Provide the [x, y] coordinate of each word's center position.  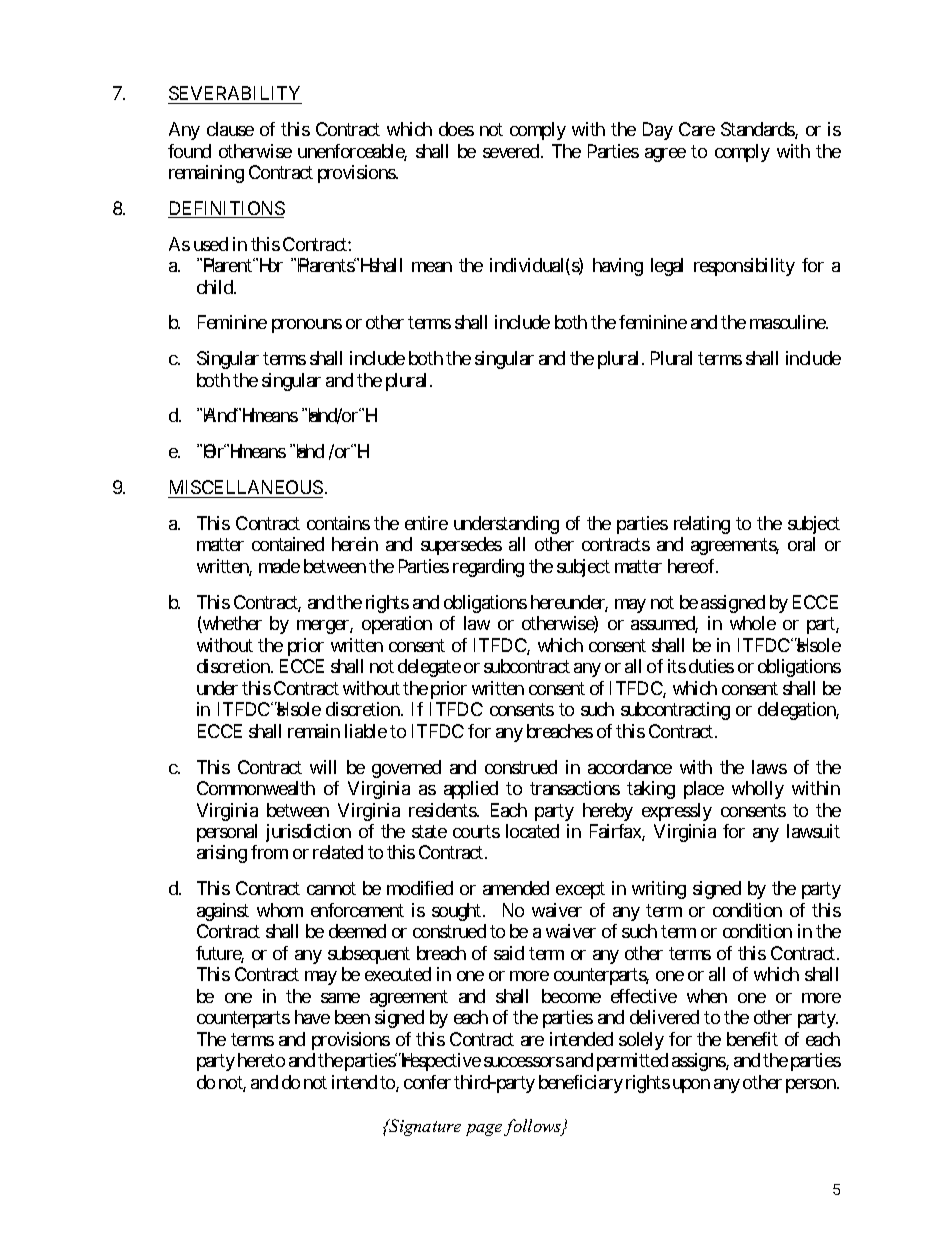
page [485, 1130]
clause [230, 129]
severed [511, 151]
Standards [758, 130]
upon [691, 1086]
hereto [261, 1060]
